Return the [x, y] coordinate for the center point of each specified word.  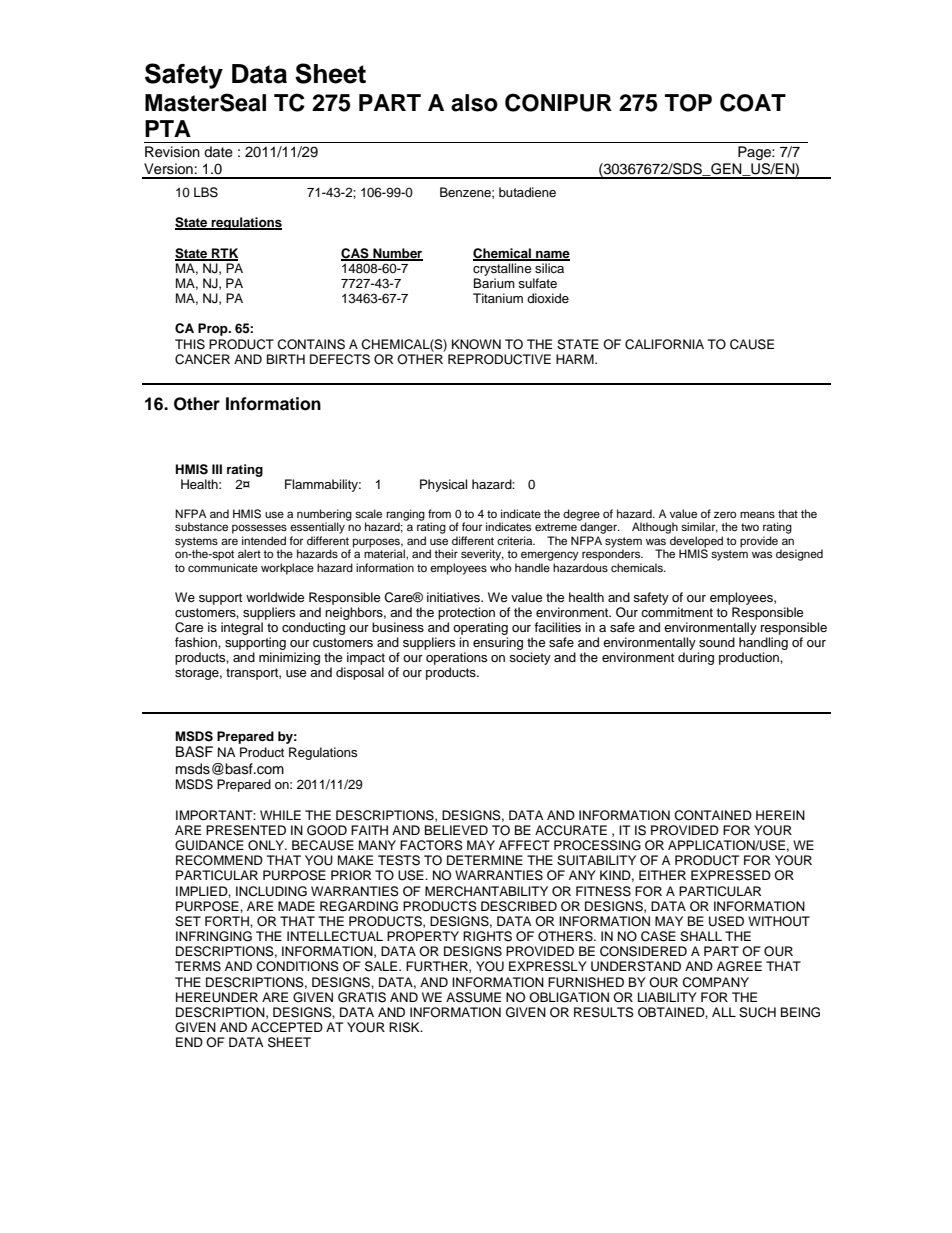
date [218, 152]
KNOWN [476, 344]
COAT [753, 102]
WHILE [280, 815]
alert [249, 553]
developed [696, 543]
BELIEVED [456, 830]
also [474, 103]
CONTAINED [713, 815]
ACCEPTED [287, 1027]
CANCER [202, 359]
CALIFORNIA [664, 344]
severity [482, 555]
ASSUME [473, 997]
